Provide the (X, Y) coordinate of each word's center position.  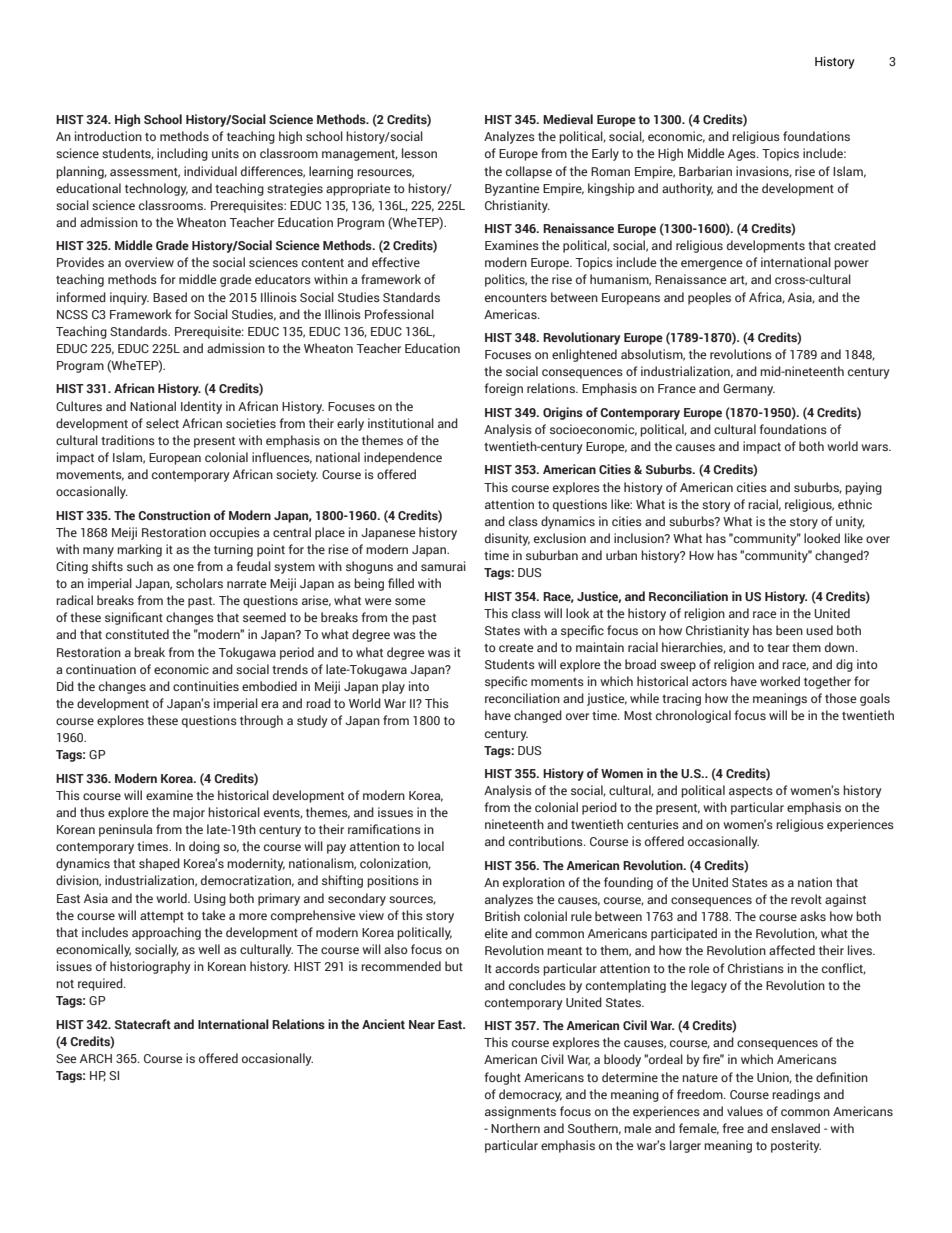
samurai (443, 566)
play (393, 687)
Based (170, 297)
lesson (419, 153)
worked (780, 681)
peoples (709, 298)
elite (496, 933)
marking (139, 550)
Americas (511, 314)
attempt (162, 917)
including (182, 154)
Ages (743, 155)
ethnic (855, 504)
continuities (206, 686)
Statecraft (143, 1024)
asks (813, 916)
